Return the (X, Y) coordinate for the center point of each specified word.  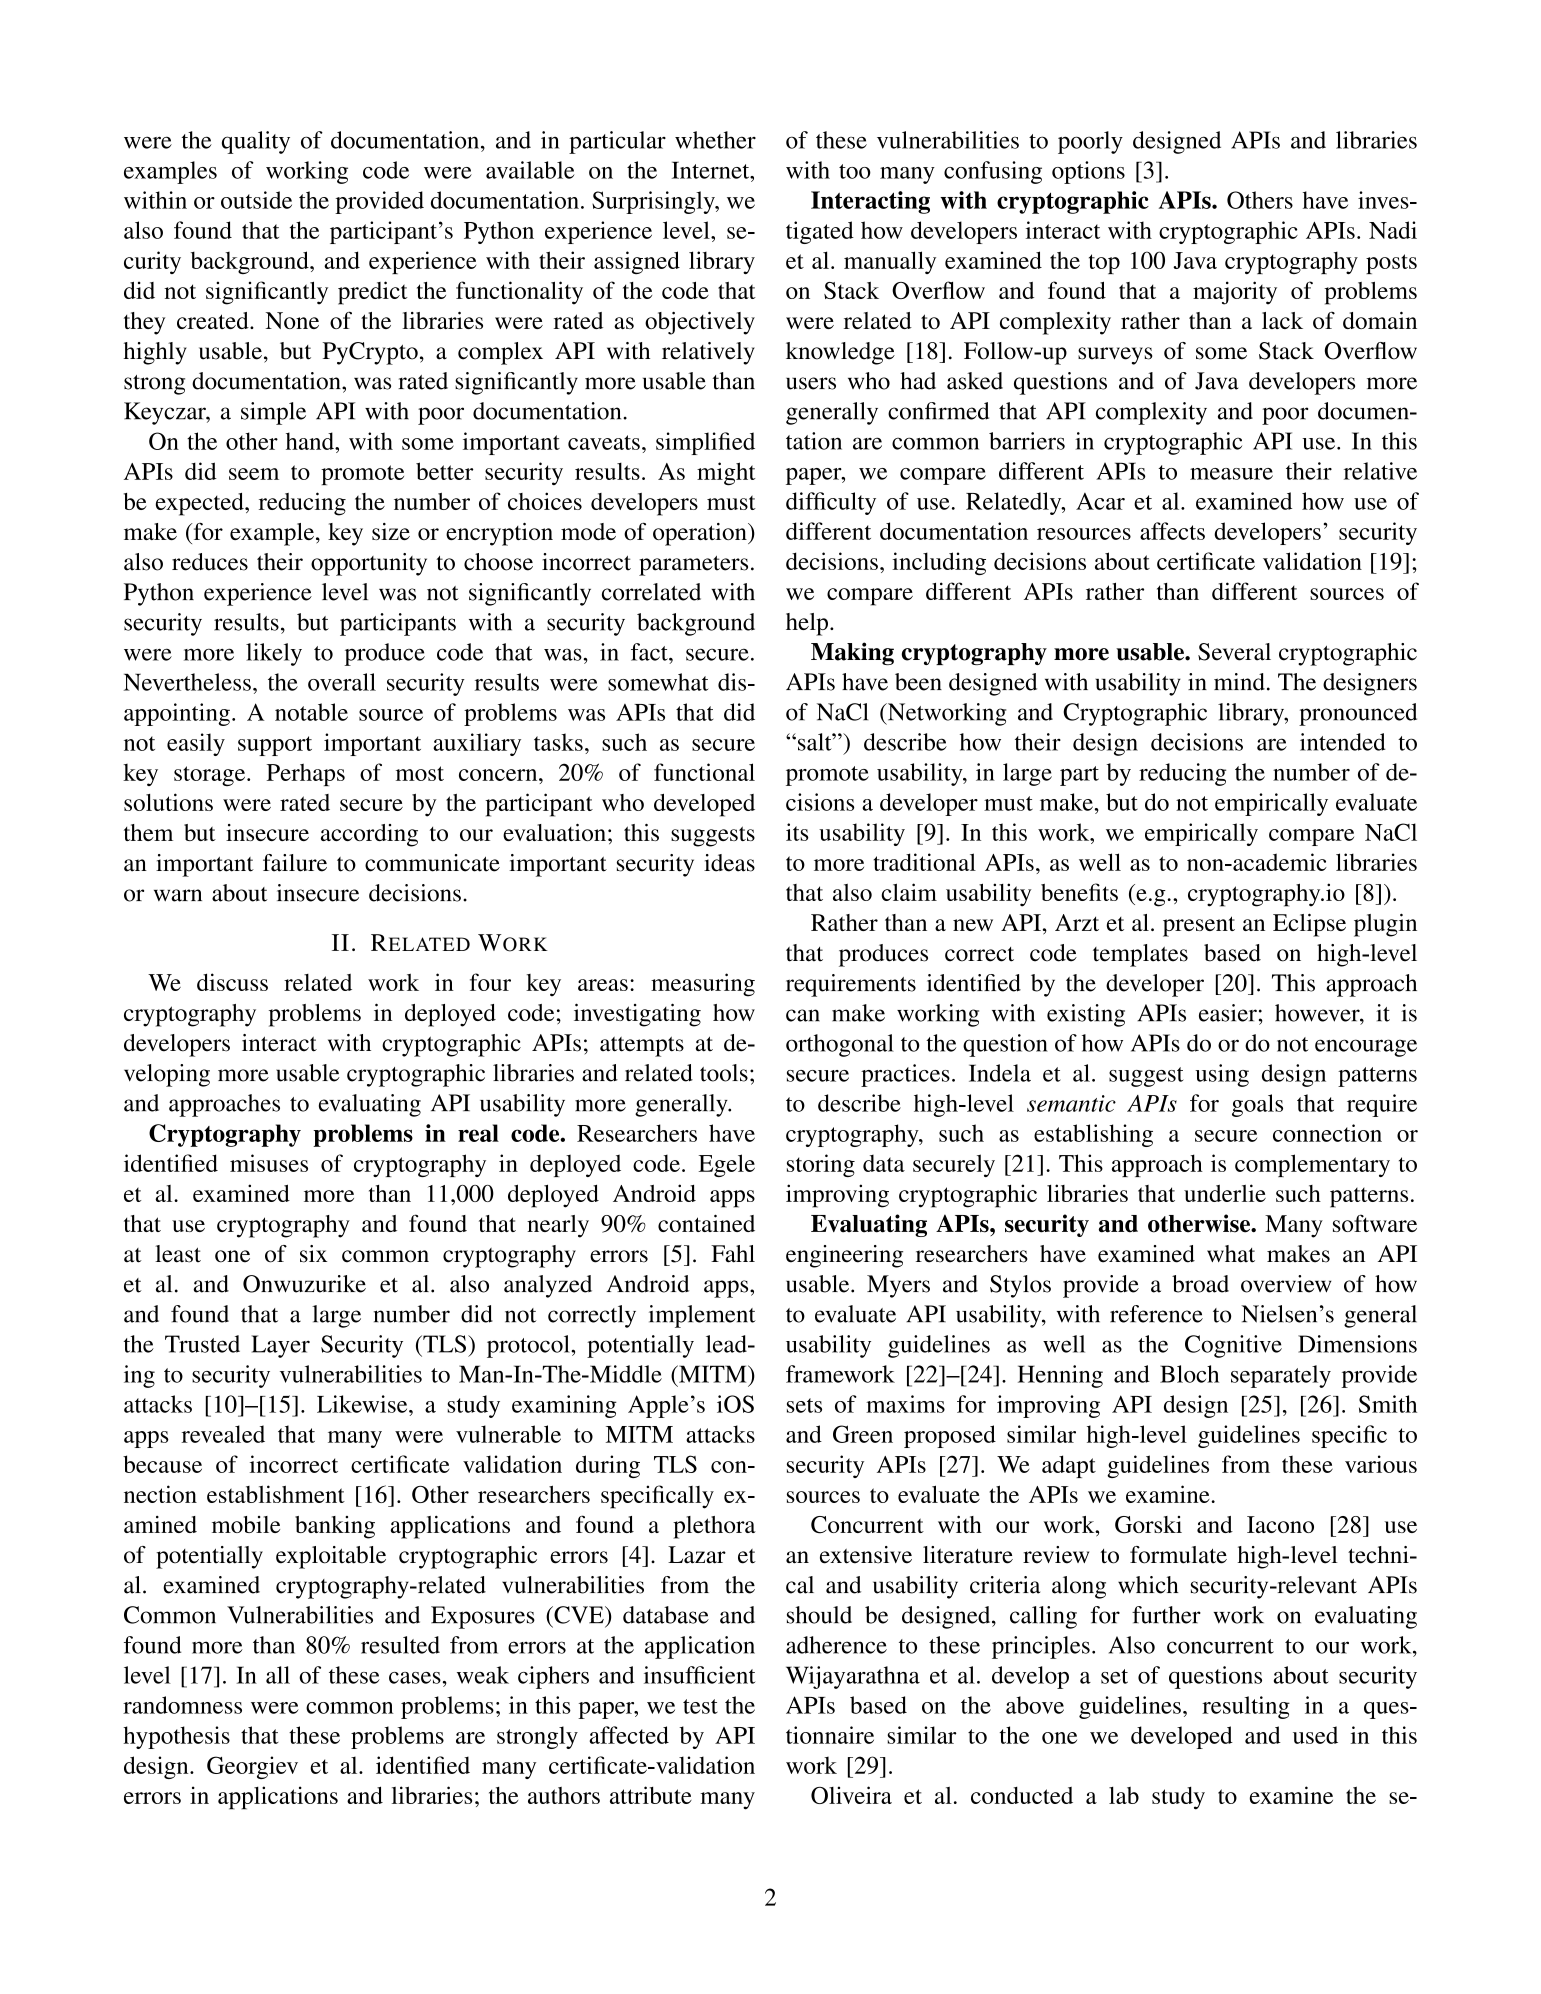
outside (256, 200)
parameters (693, 566)
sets (804, 1405)
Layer (281, 1346)
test (700, 1706)
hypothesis (176, 1737)
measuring (703, 985)
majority (1235, 293)
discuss (232, 982)
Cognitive (1233, 1346)
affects (1172, 531)
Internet (712, 170)
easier (1228, 1013)
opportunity (369, 564)
